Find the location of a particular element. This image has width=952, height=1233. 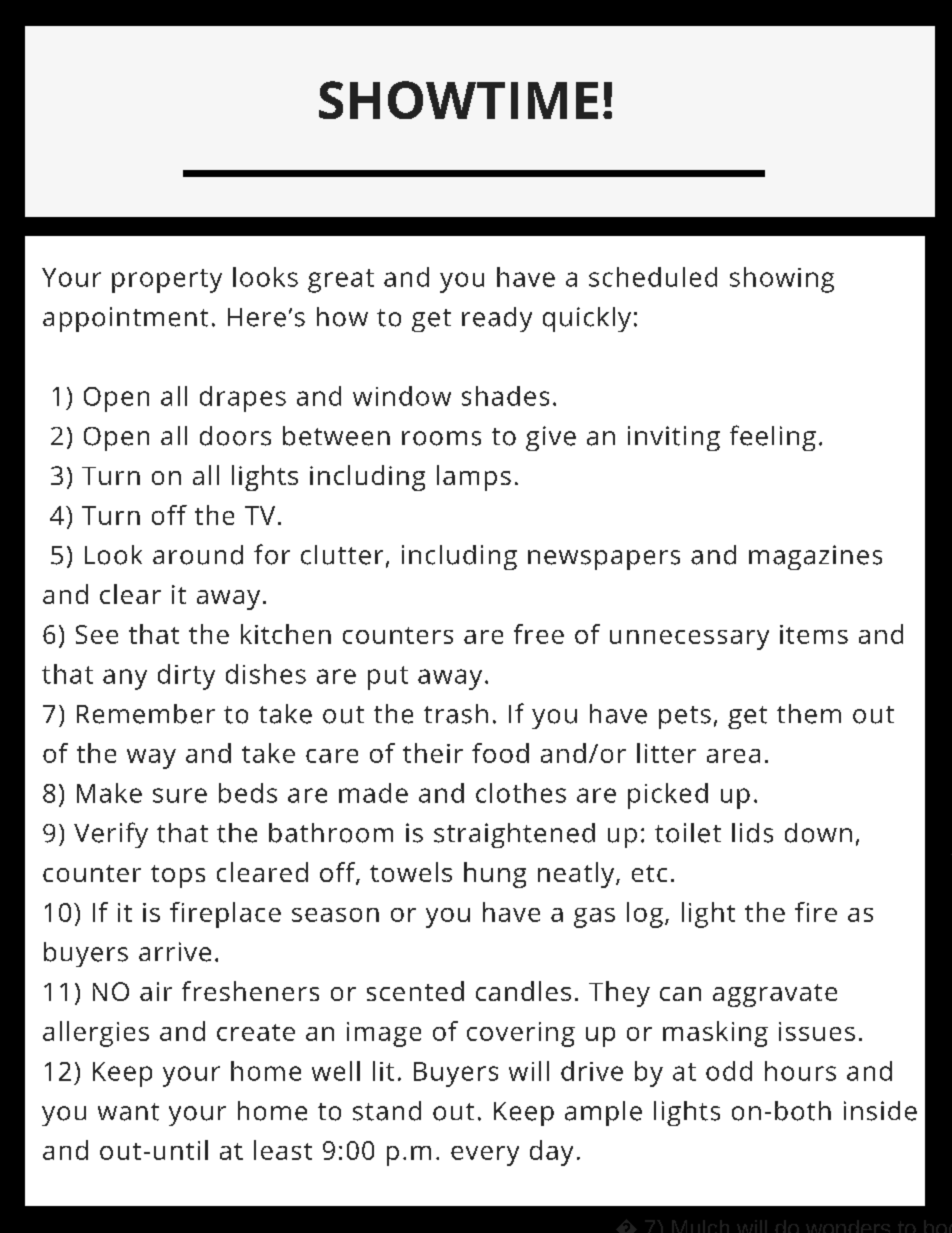

down is located at coordinates (818, 833).
